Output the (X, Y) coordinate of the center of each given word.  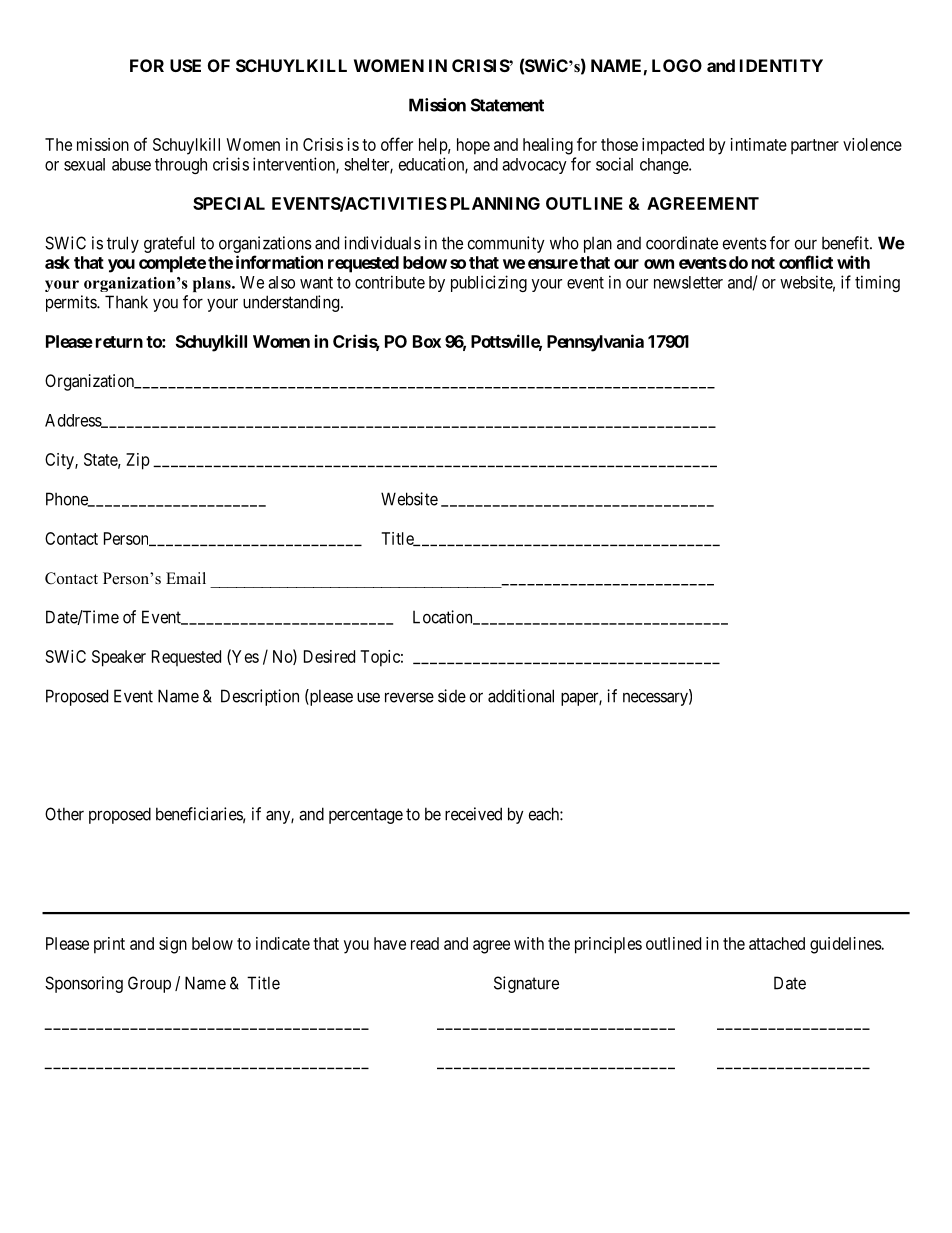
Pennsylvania (595, 343)
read (425, 943)
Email (186, 578)
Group (149, 984)
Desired (329, 656)
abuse (131, 164)
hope (473, 146)
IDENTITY (781, 65)
